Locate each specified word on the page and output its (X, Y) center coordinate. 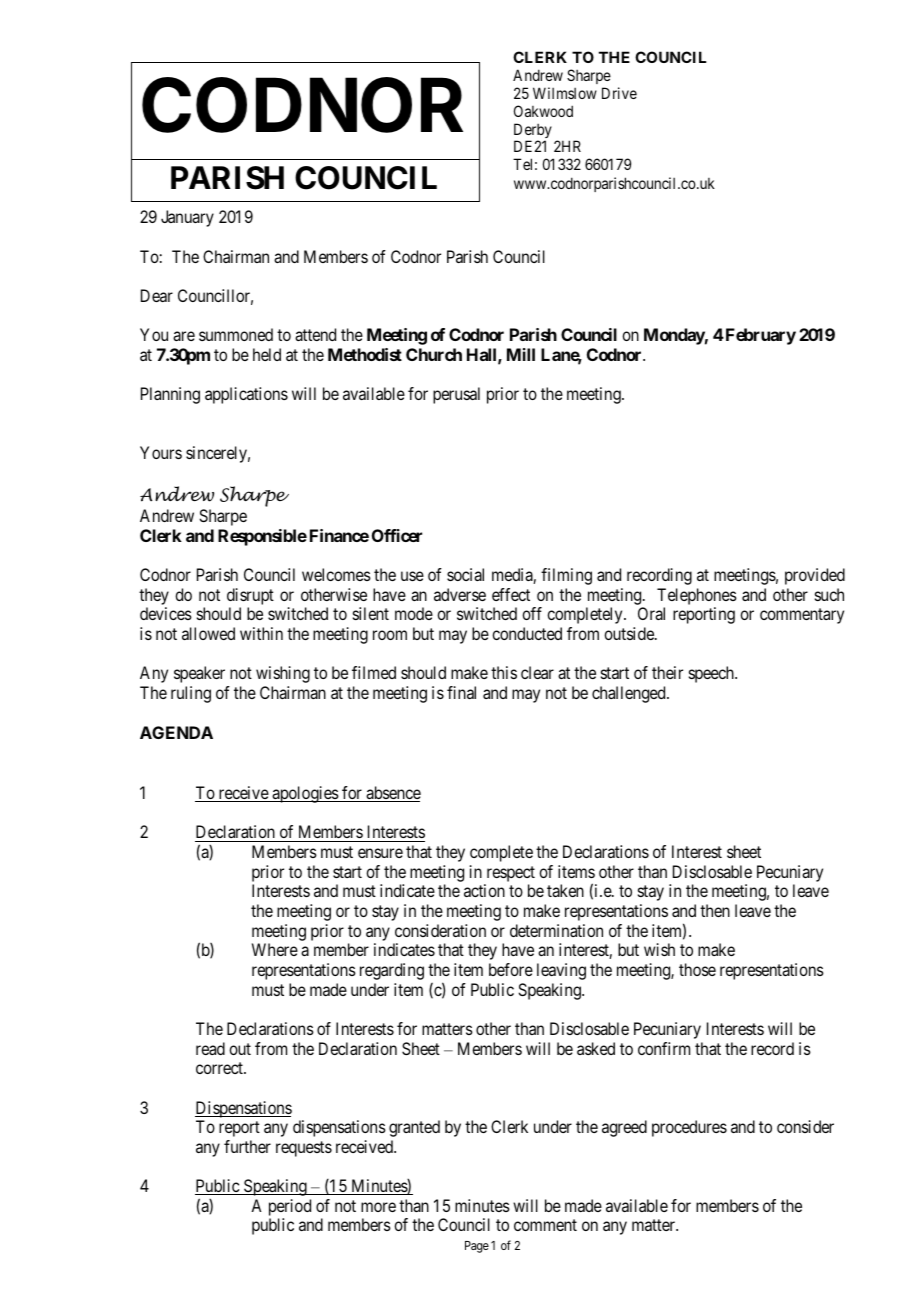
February (759, 336)
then (715, 910)
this (504, 672)
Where (275, 949)
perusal (456, 395)
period (290, 1209)
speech (712, 674)
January (187, 218)
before (511, 969)
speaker (199, 674)
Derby (533, 132)
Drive (619, 93)
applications (246, 395)
